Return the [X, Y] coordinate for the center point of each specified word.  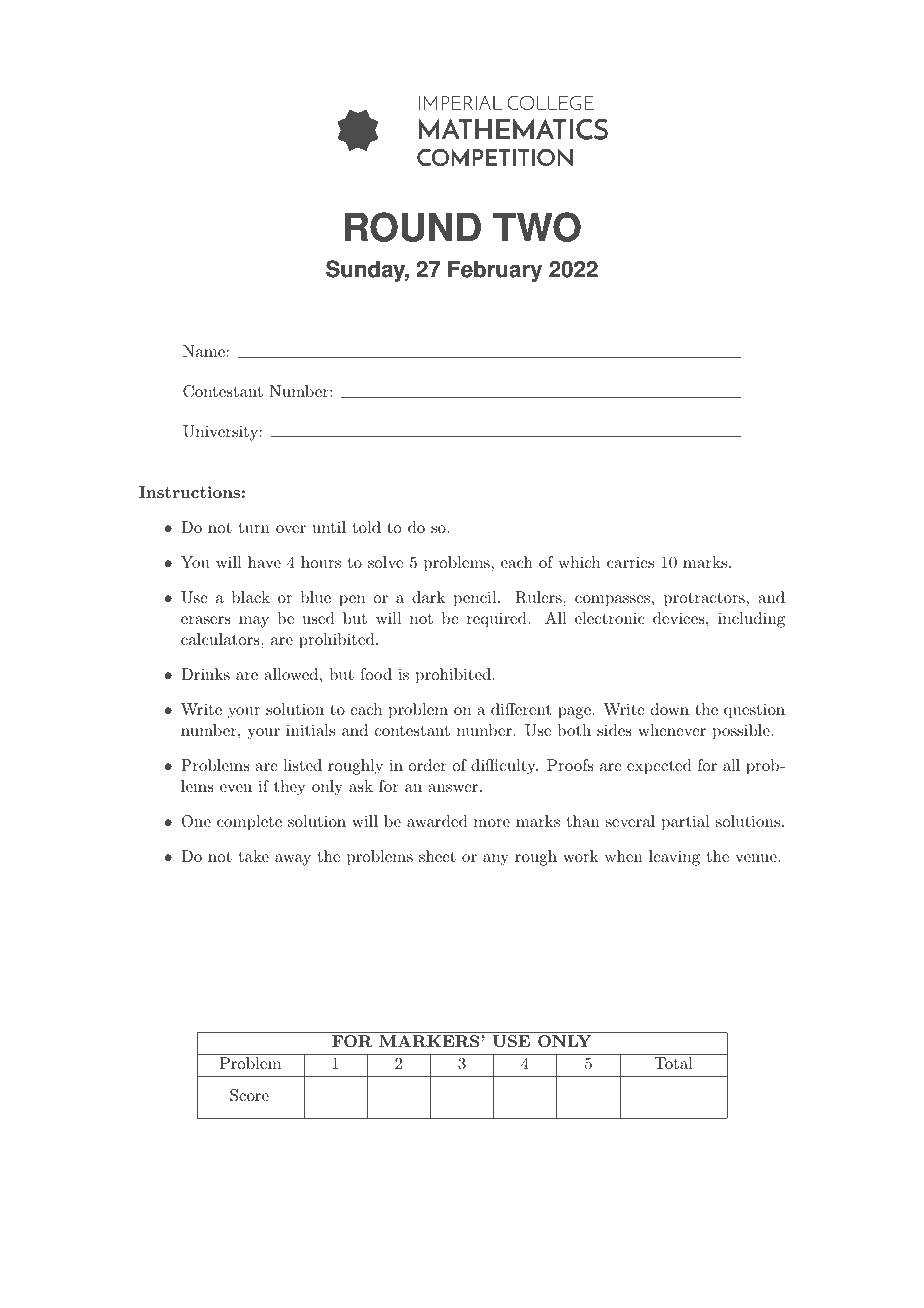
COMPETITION [495, 158]
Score [249, 1095]
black [251, 597]
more [492, 823]
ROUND [413, 227]
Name [204, 351]
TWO [537, 227]
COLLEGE [550, 102]
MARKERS [430, 1041]
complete [249, 823]
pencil [476, 599]
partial [686, 823]
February [495, 271]
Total [673, 1063]
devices [679, 618]
